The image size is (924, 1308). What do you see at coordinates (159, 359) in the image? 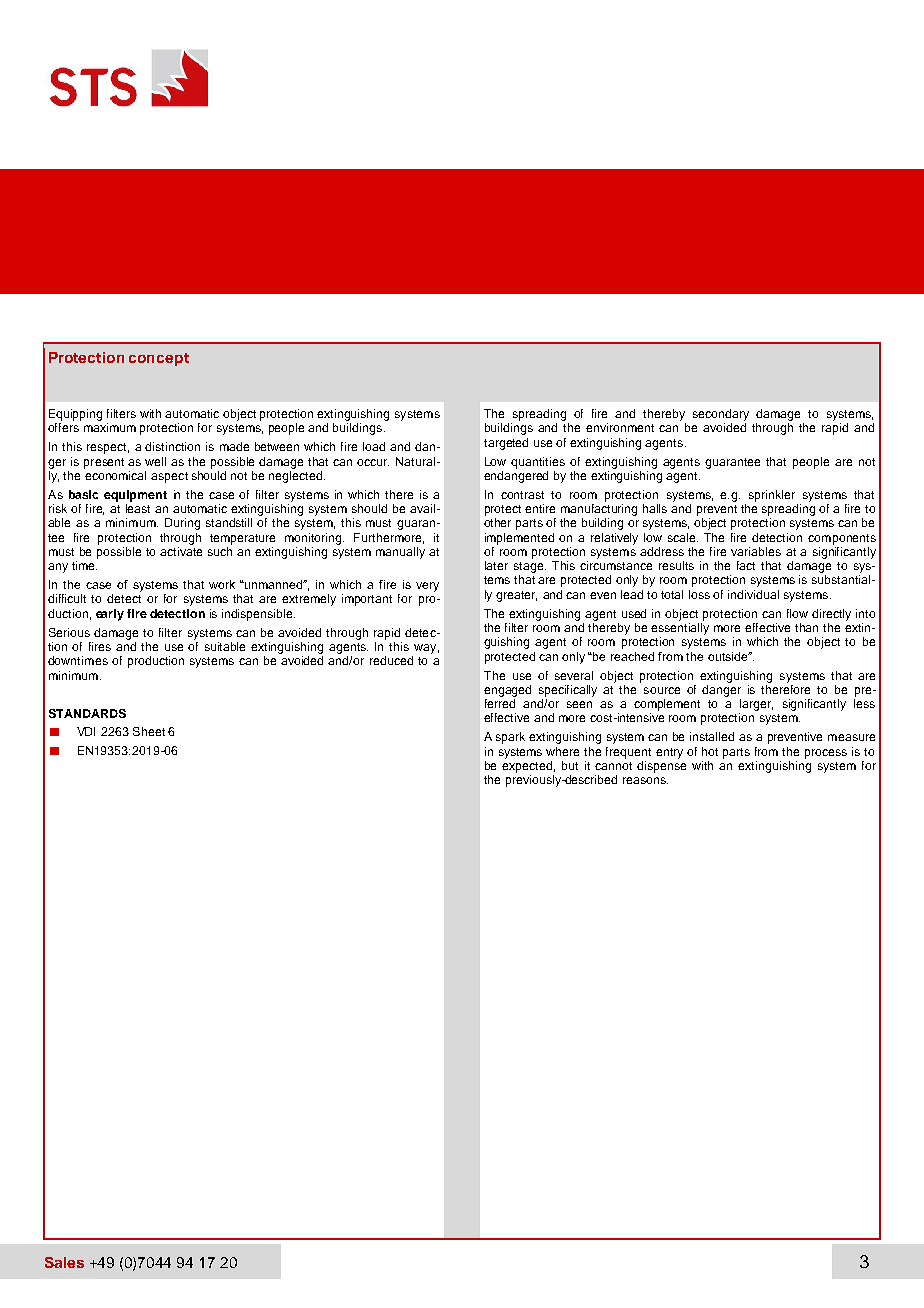
I see `concept` at bounding box center [159, 359].
